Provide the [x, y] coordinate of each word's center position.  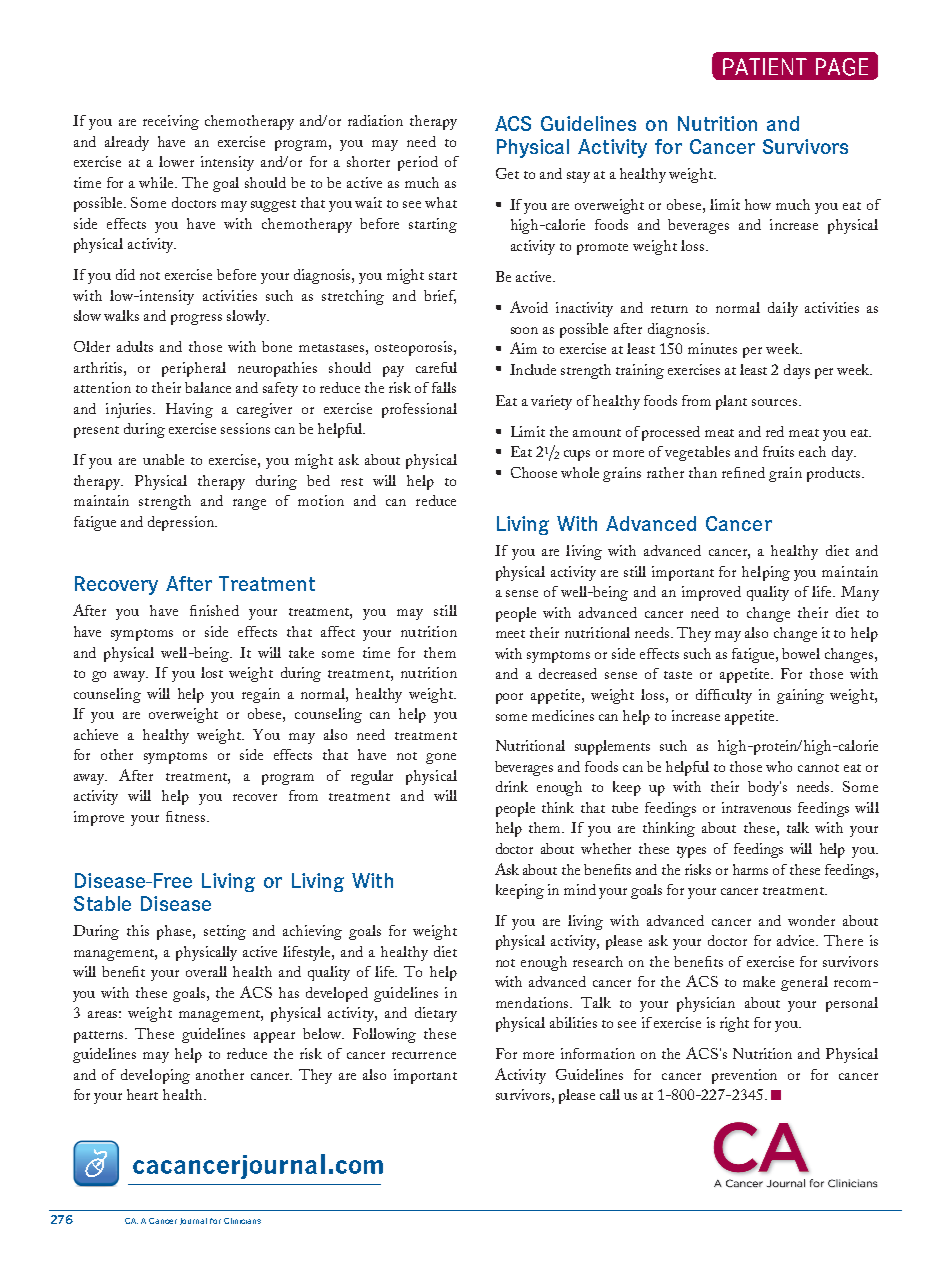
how [758, 204]
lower [176, 161]
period [418, 163]
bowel [801, 653]
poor [509, 698]
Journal [193, 1221]
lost [212, 672]
